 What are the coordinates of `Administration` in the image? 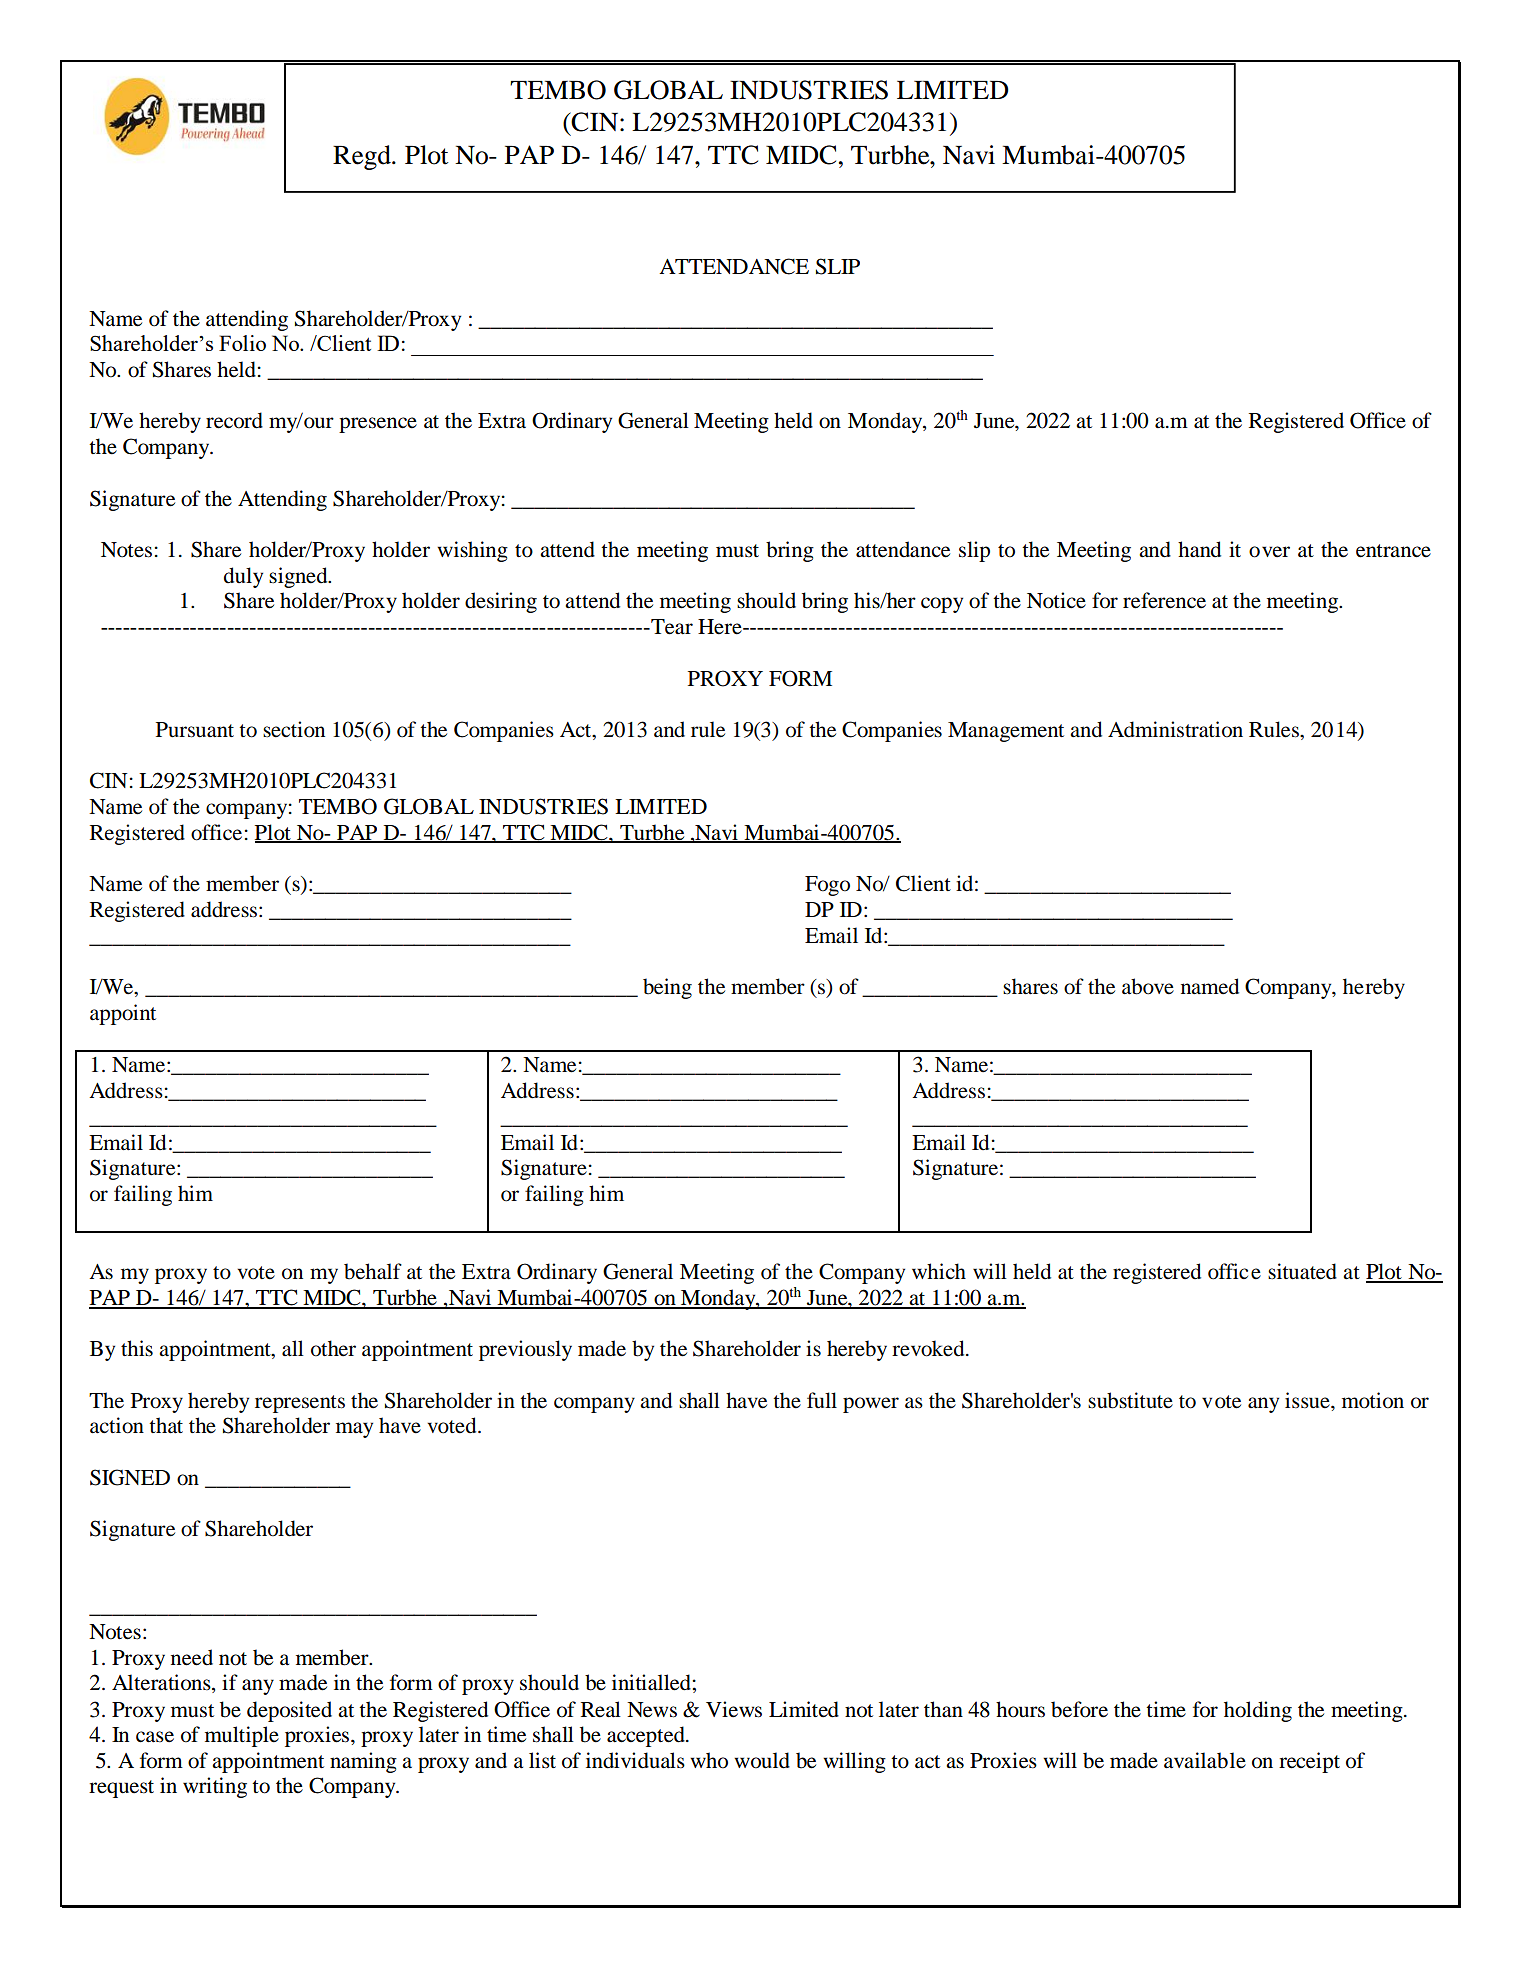 It's located at (1175, 729).
